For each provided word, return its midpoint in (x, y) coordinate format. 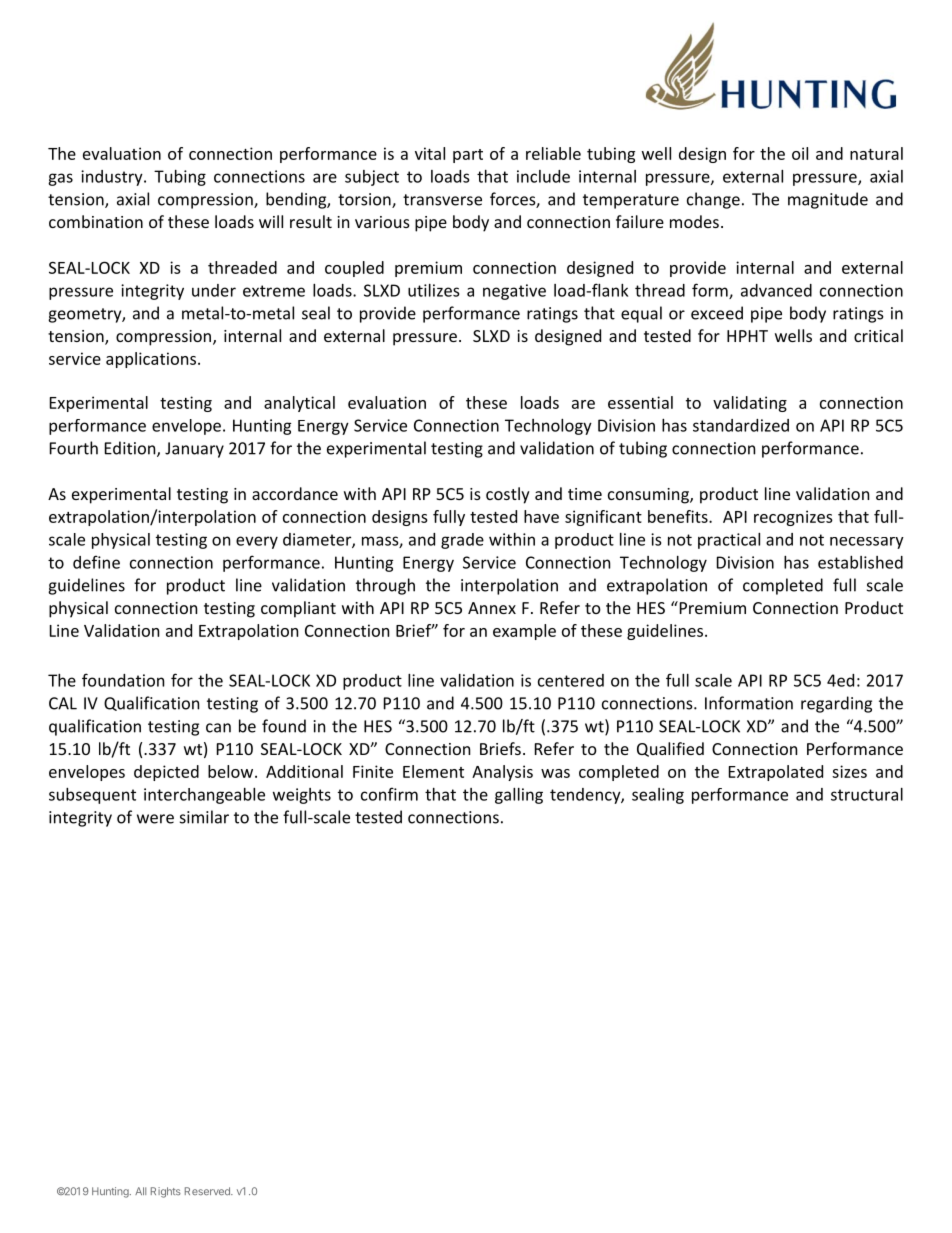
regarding (836, 704)
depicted (166, 773)
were (155, 819)
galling (519, 796)
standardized (741, 425)
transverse (442, 200)
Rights (166, 1192)
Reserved (208, 1191)
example (524, 632)
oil (800, 153)
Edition (131, 449)
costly (508, 495)
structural (867, 794)
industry (113, 178)
